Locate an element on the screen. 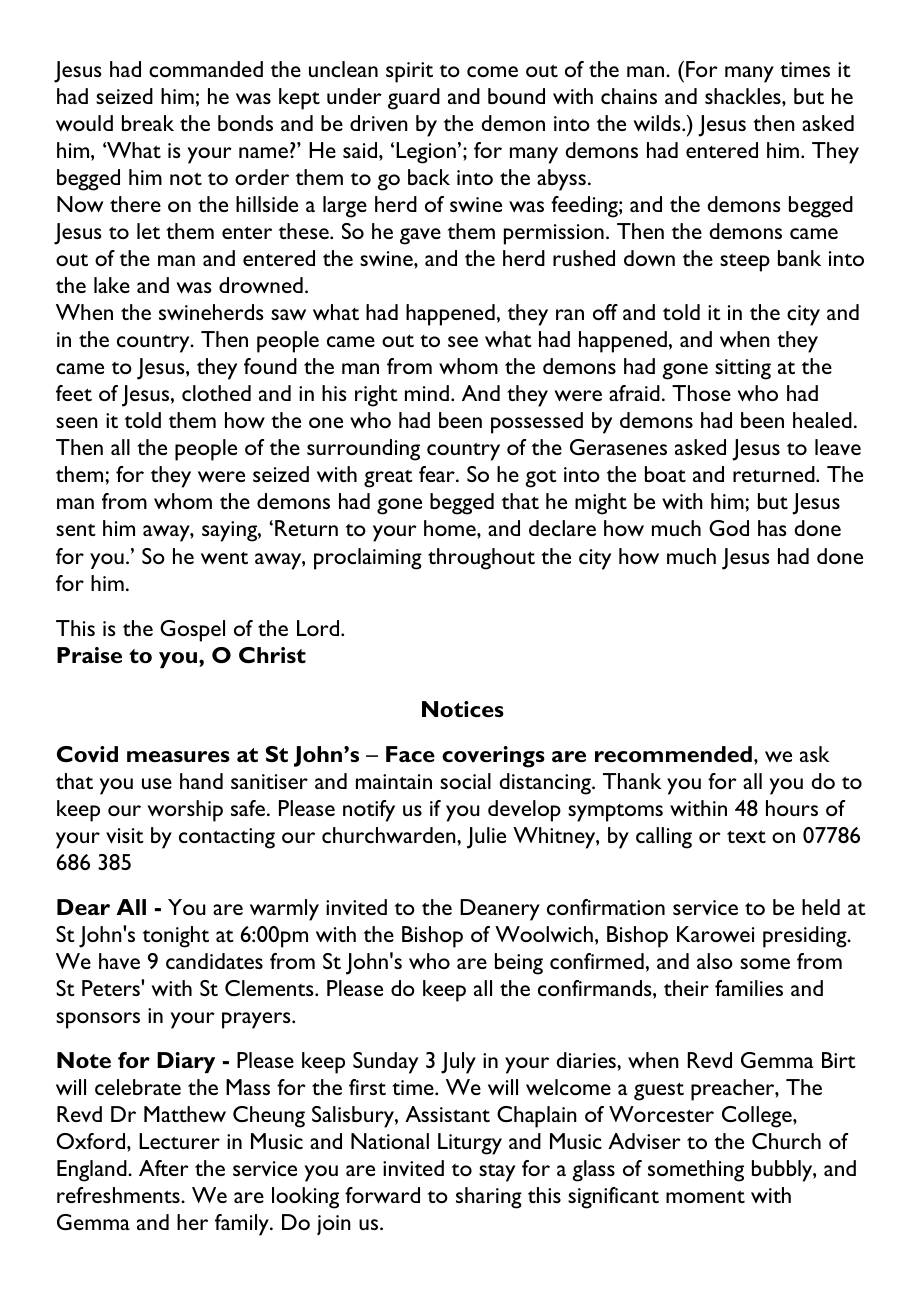  boat is located at coordinates (665, 474).
